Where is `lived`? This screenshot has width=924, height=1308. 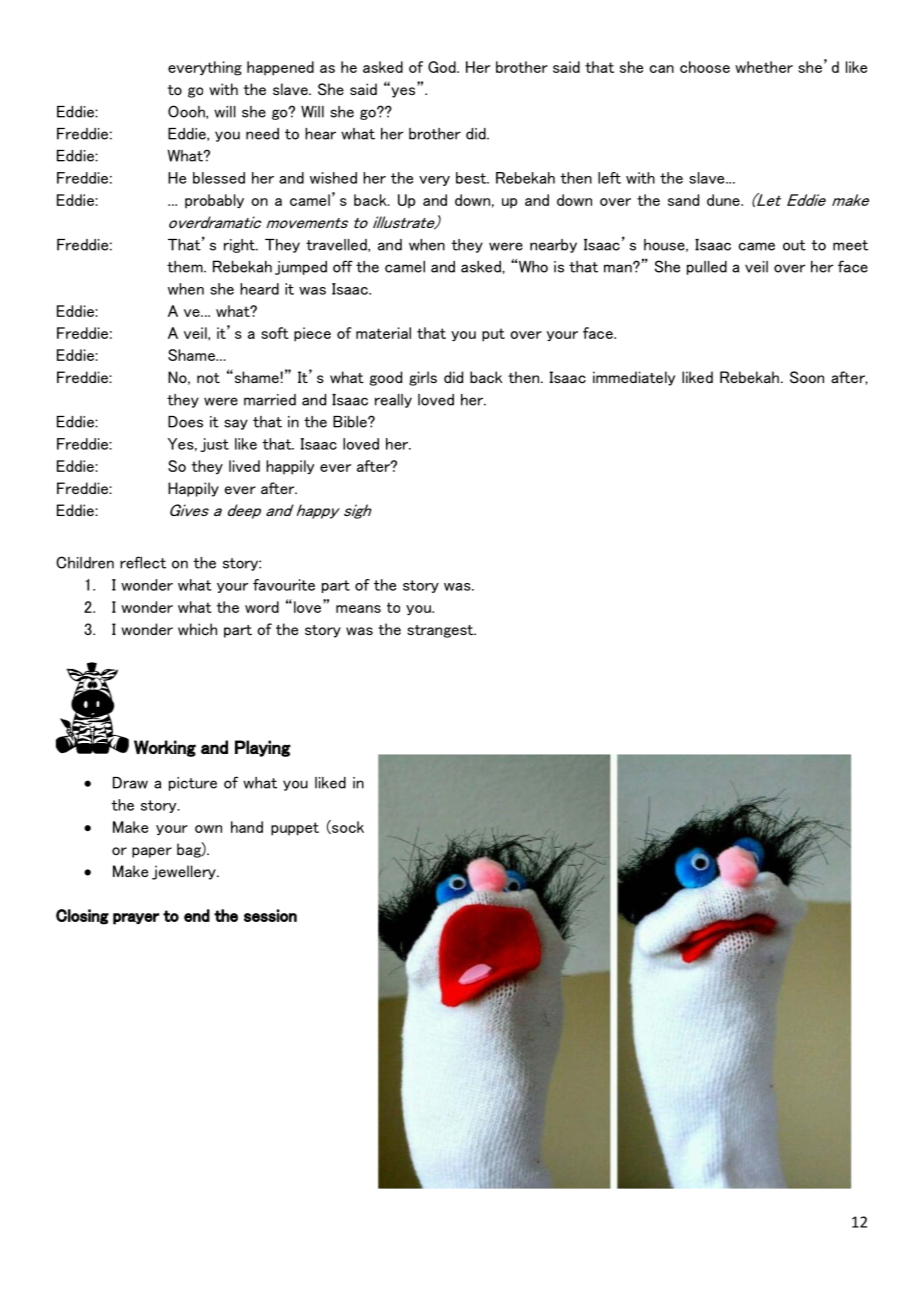 lived is located at coordinates (244, 466).
